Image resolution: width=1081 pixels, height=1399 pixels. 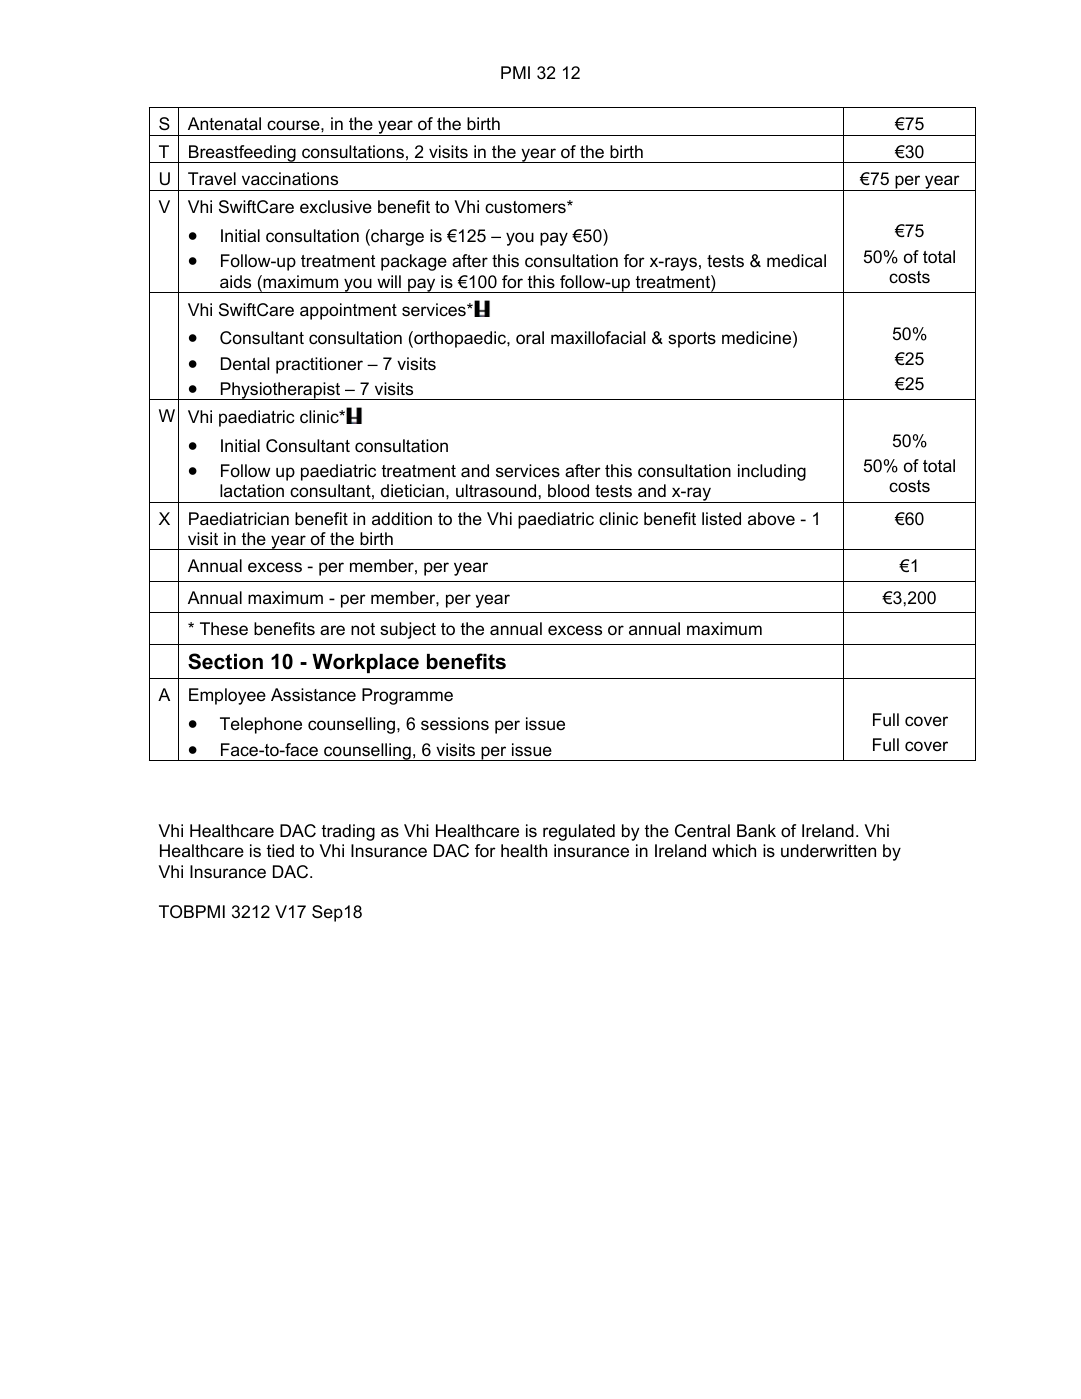 I want to click on customers, so click(x=526, y=207).
